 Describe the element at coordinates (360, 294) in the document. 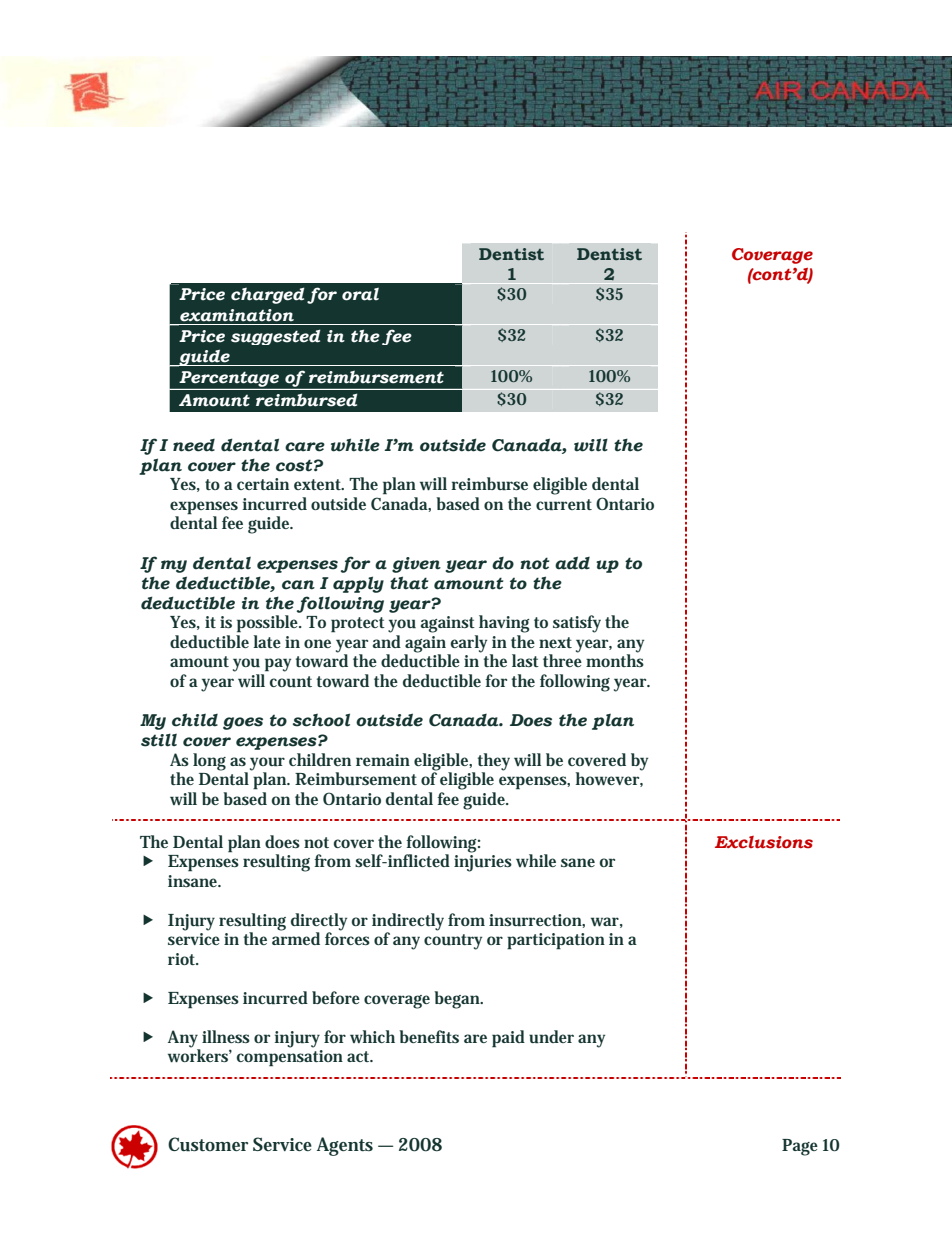

I see `oral` at that location.
